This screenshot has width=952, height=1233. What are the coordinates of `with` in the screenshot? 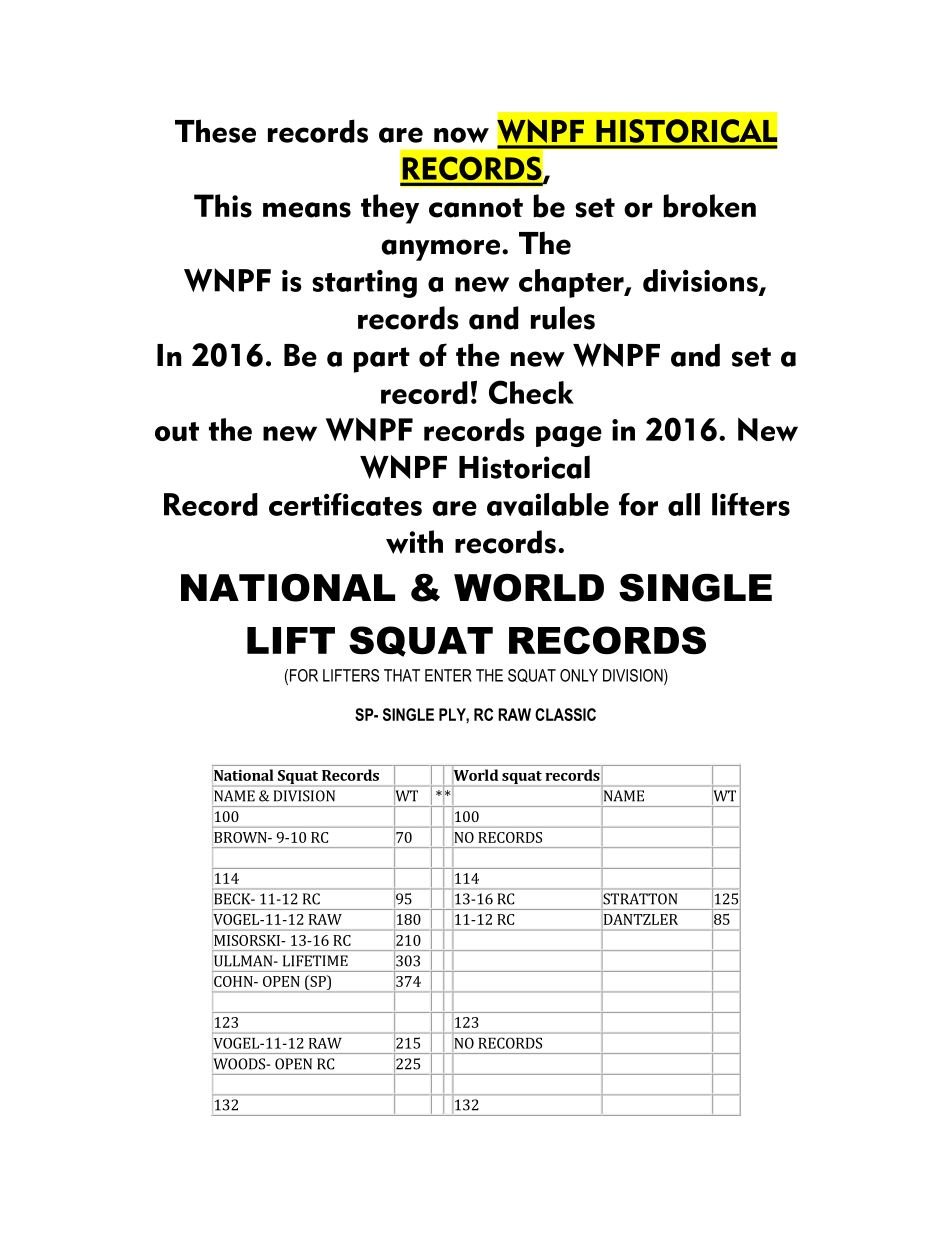 It's located at (414, 542).
